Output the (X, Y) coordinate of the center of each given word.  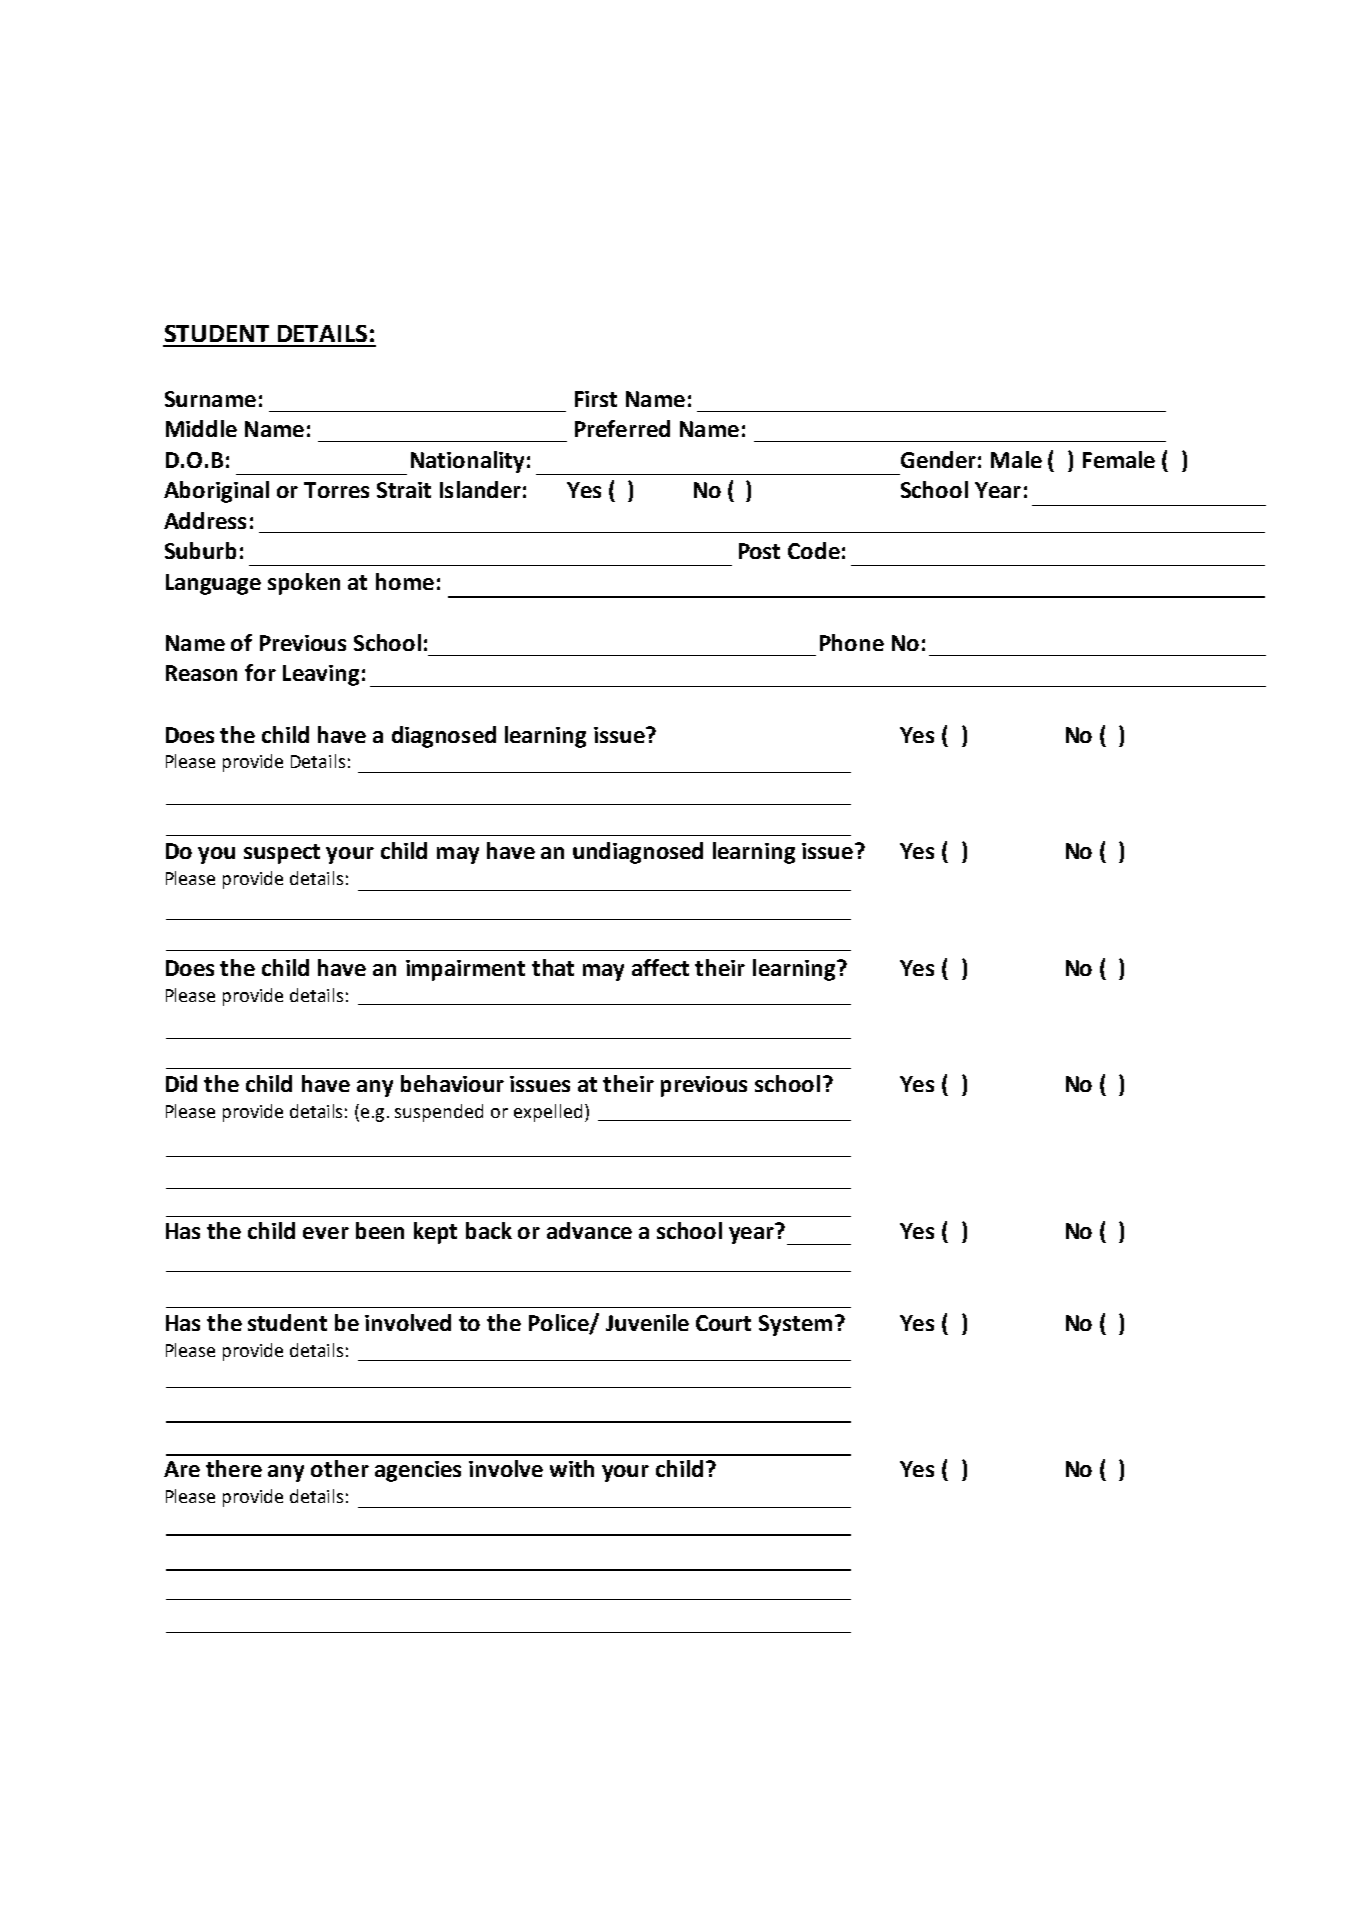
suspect (282, 854)
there (234, 1468)
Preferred (622, 428)
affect (660, 967)
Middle (201, 428)
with (572, 1468)
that (553, 967)
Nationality (467, 462)
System (795, 1325)
